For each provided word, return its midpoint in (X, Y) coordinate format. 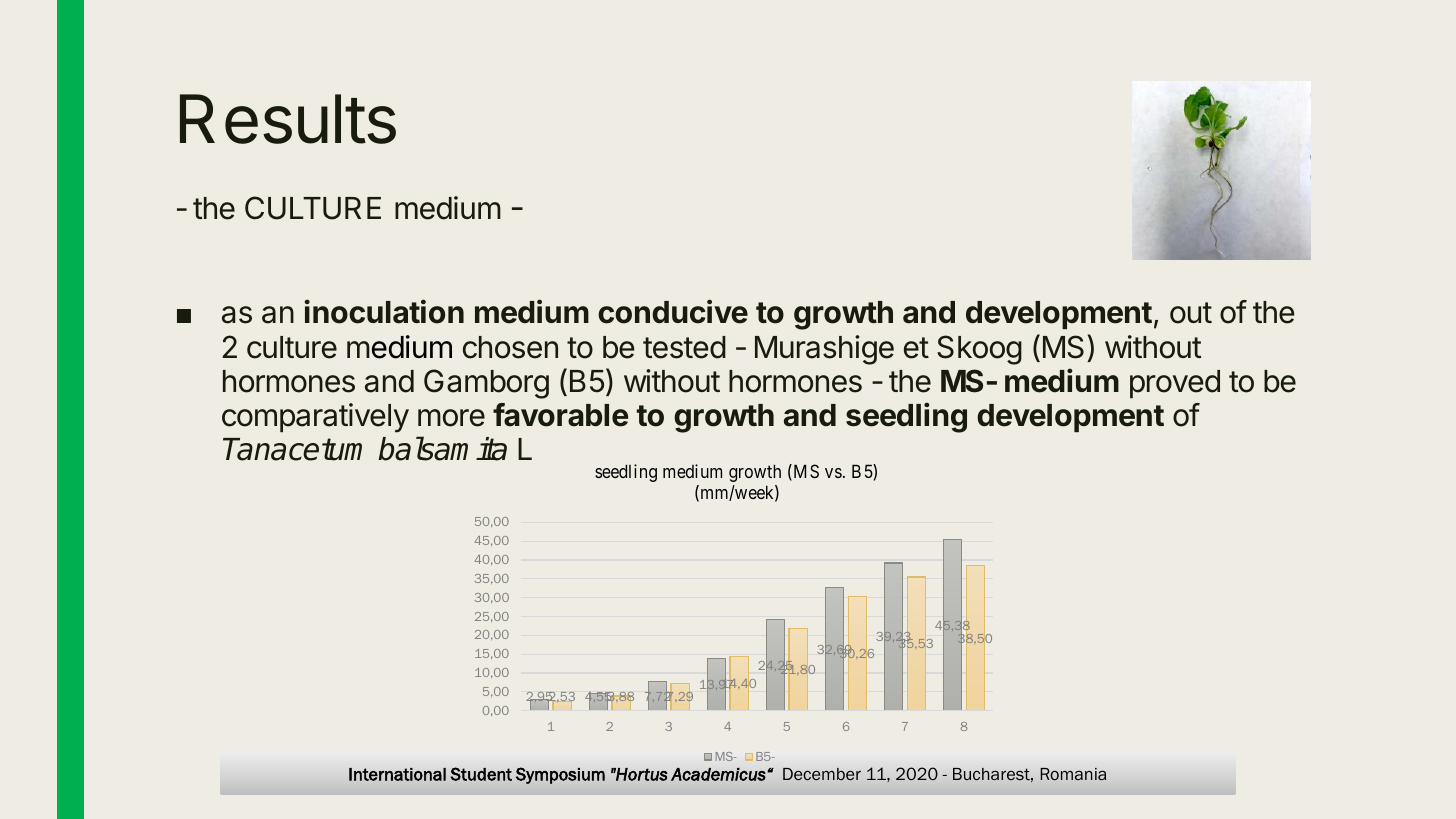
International (397, 774)
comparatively (315, 418)
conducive (673, 311)
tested (684, 347)
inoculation (384, 311)
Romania (1073, 774)
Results (288, 119)
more (451, 418)
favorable (560, 415)
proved (1175, 384)
